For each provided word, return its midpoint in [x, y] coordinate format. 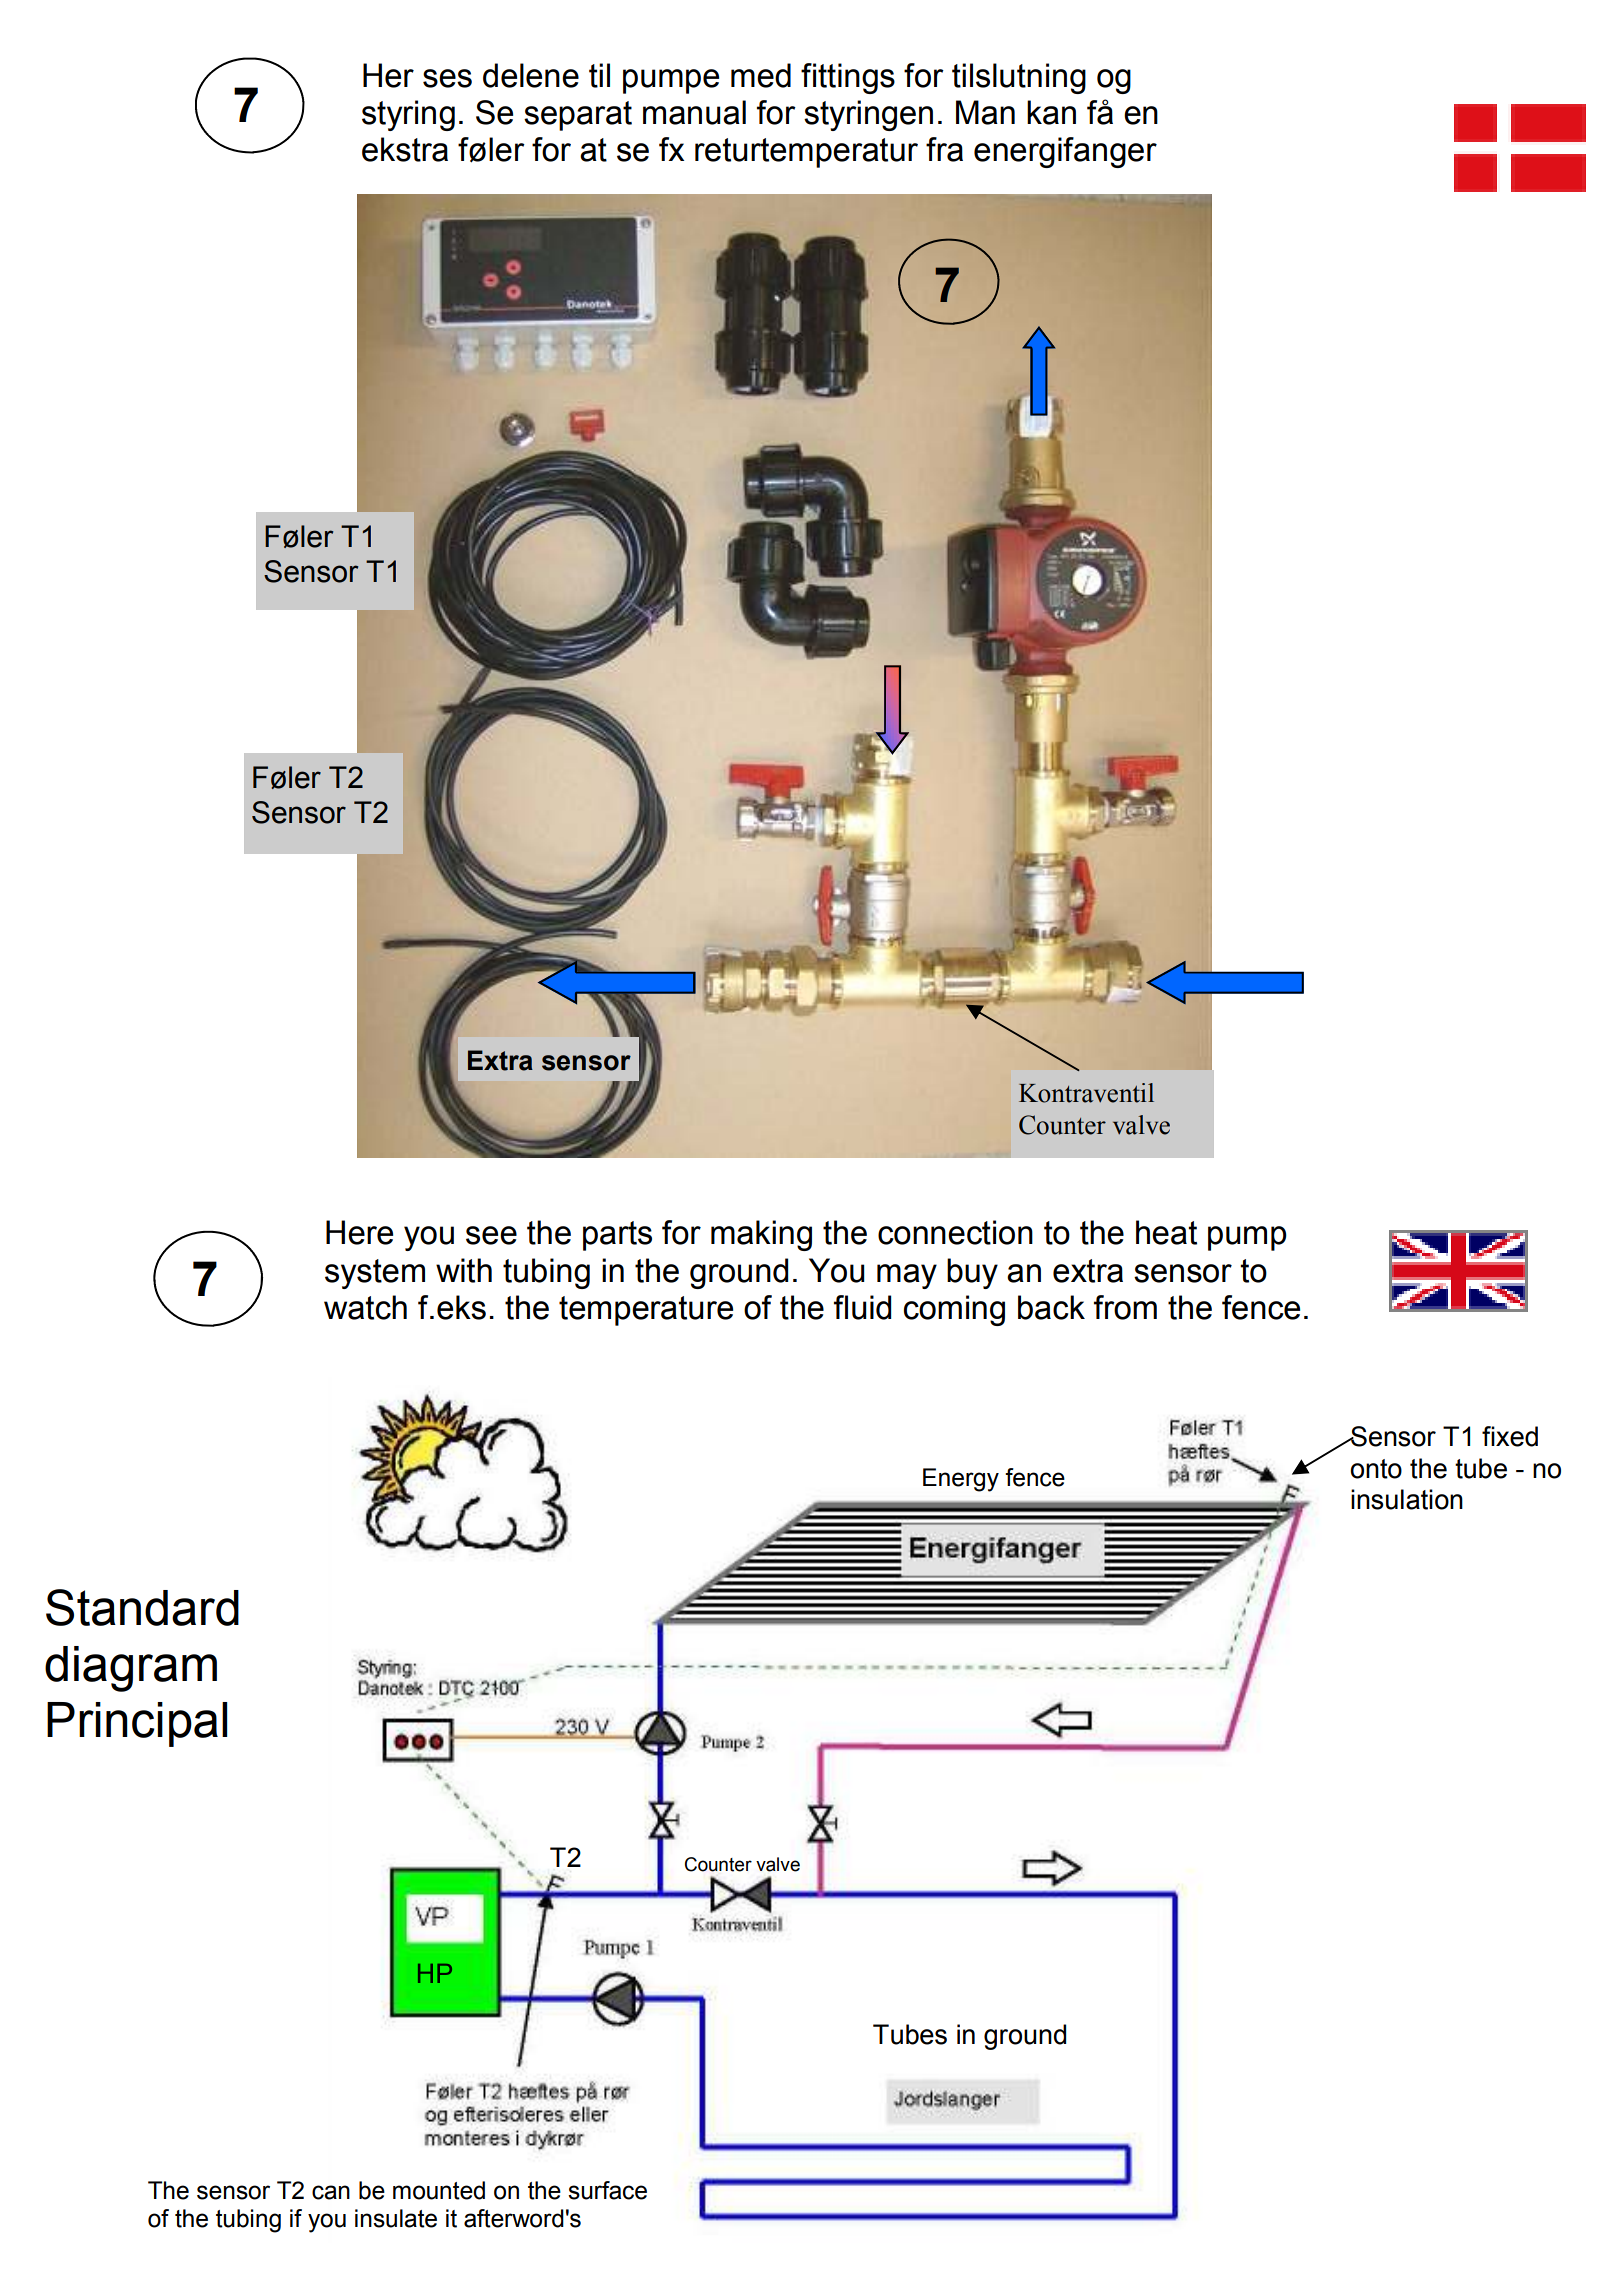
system [375, 1274]
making [761, 1235]
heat [1166, 1232]
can [331, 2192]
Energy [961, 1480]
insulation [1407, 1499]
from [1125, 1307]
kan [1051, 112]
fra [944, 149]
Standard [142, 1607]
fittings [848, 78]
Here [359, 1232]
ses [447, 78]
